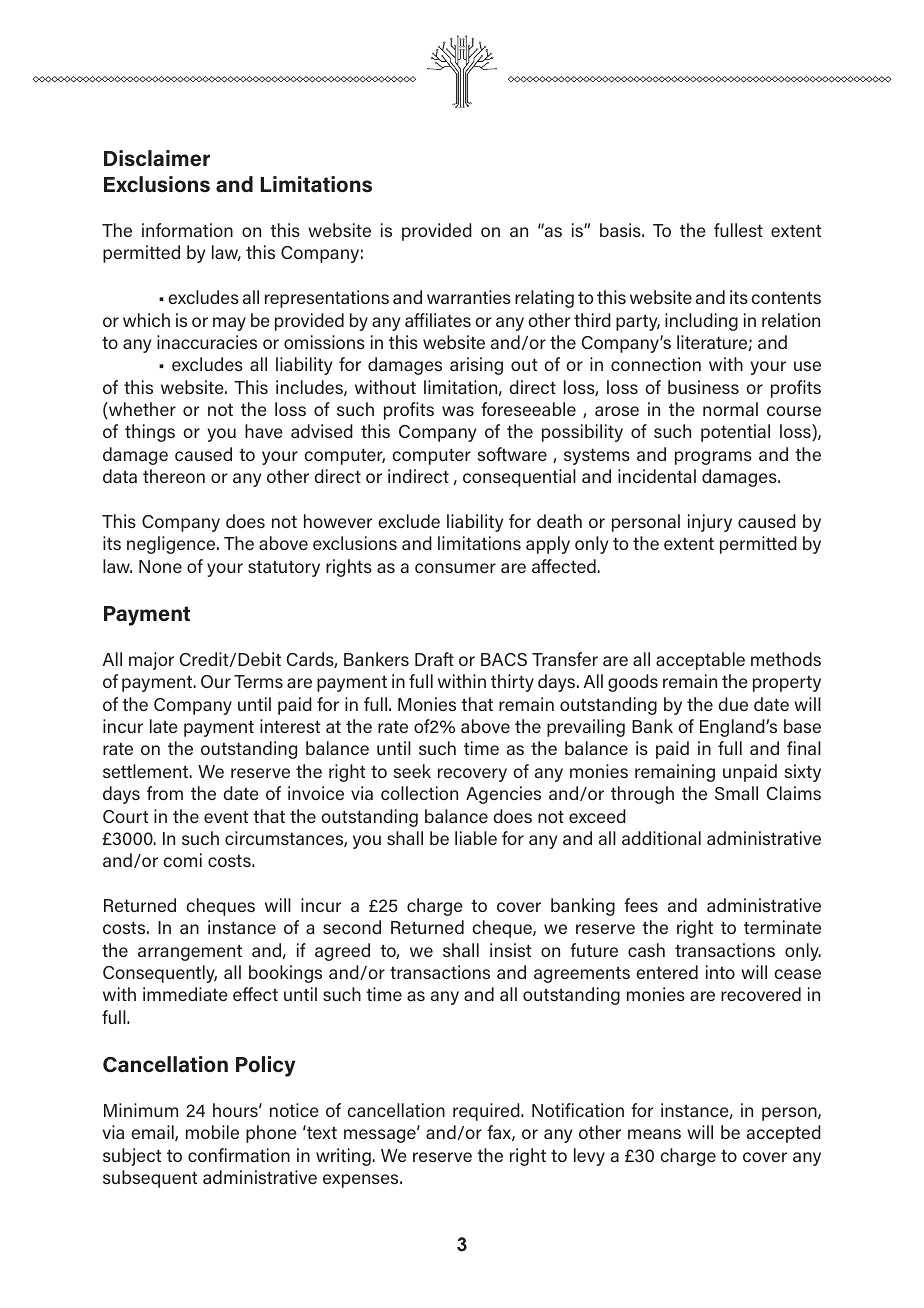  I want to click on mobile, so click(212, 1132).
